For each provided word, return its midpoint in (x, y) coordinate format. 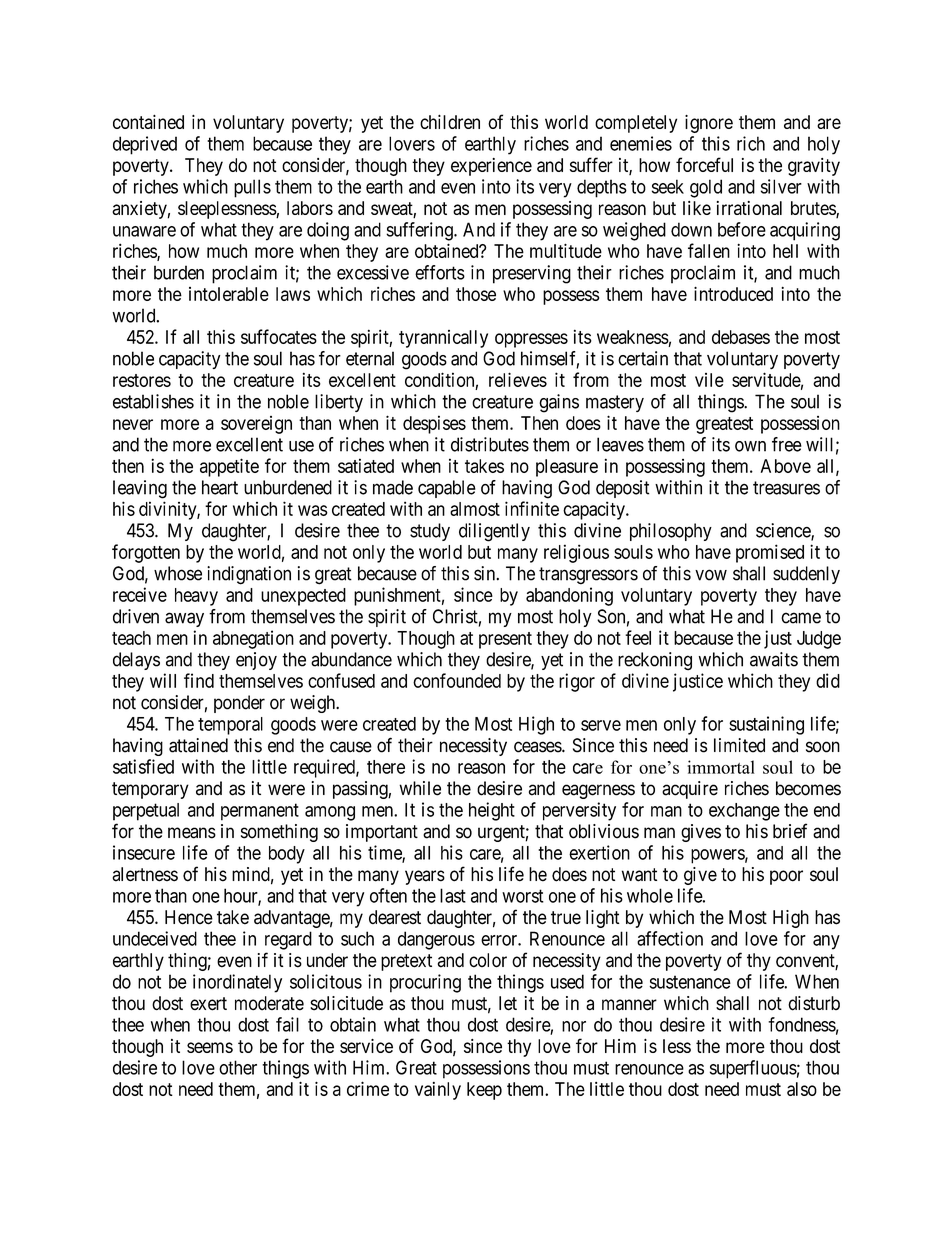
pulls (252, 188)
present (505, 640)
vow (711, 575)
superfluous (753, 1069)
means (192, 833)
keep (484, 1091)
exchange (744, 812)
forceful (704, 164)
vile (709, 380)
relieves (518, 379)
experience (491, 167)
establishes (153, 401)
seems (210, 1047)
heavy (196, 597)
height (492, 811)
